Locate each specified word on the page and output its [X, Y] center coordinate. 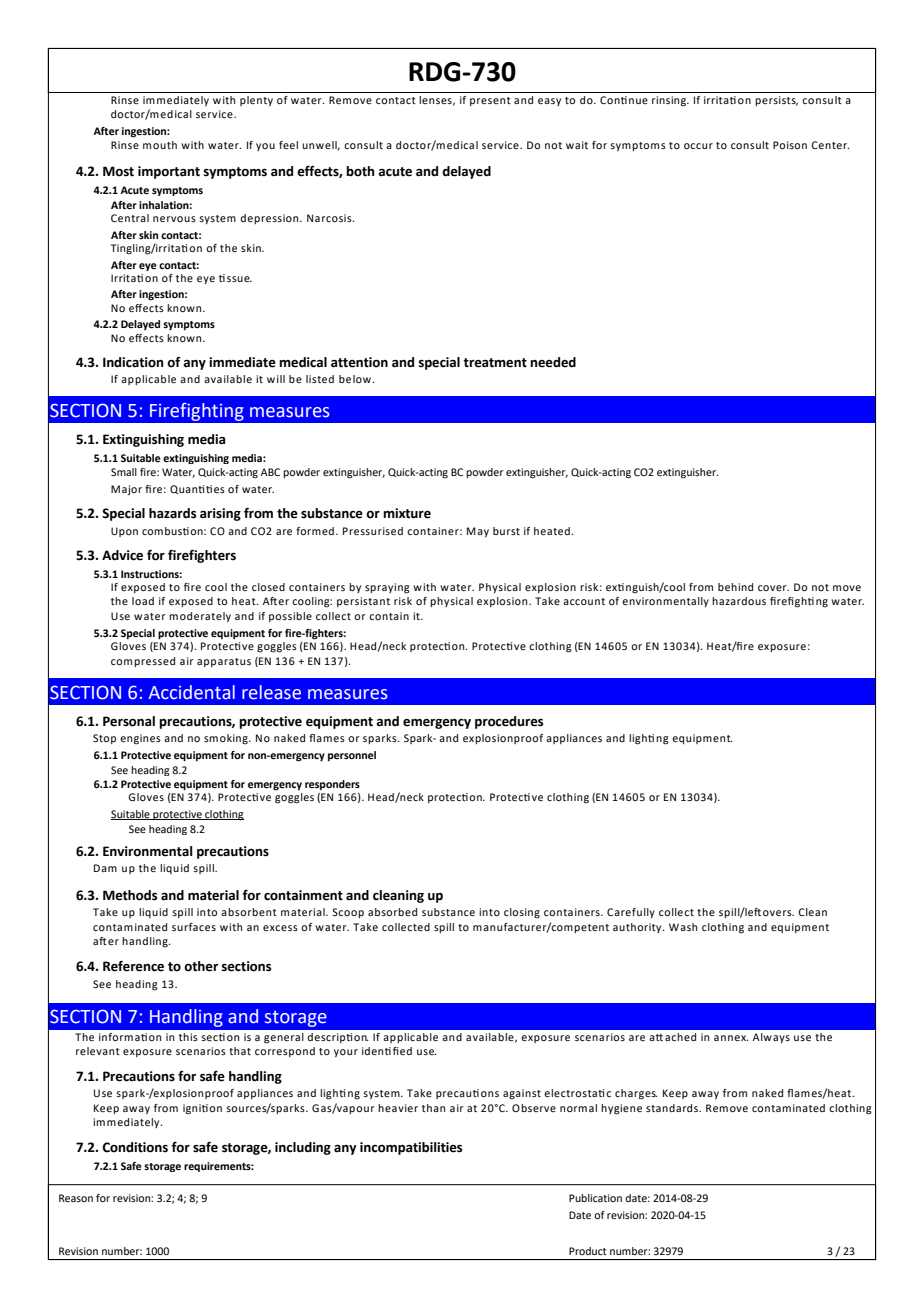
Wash [683, 927]
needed [553, 362]
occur [698, 146]
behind [735, 587]
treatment [495, 363]
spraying [387, 588]
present [490, 101]
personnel [352, 756]
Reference [133, 966]
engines [140, 739]
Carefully [631, 913]
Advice [122, 555]
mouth [160, 145]
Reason [76, 1198]
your [346, 1053]
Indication [133, 362]
